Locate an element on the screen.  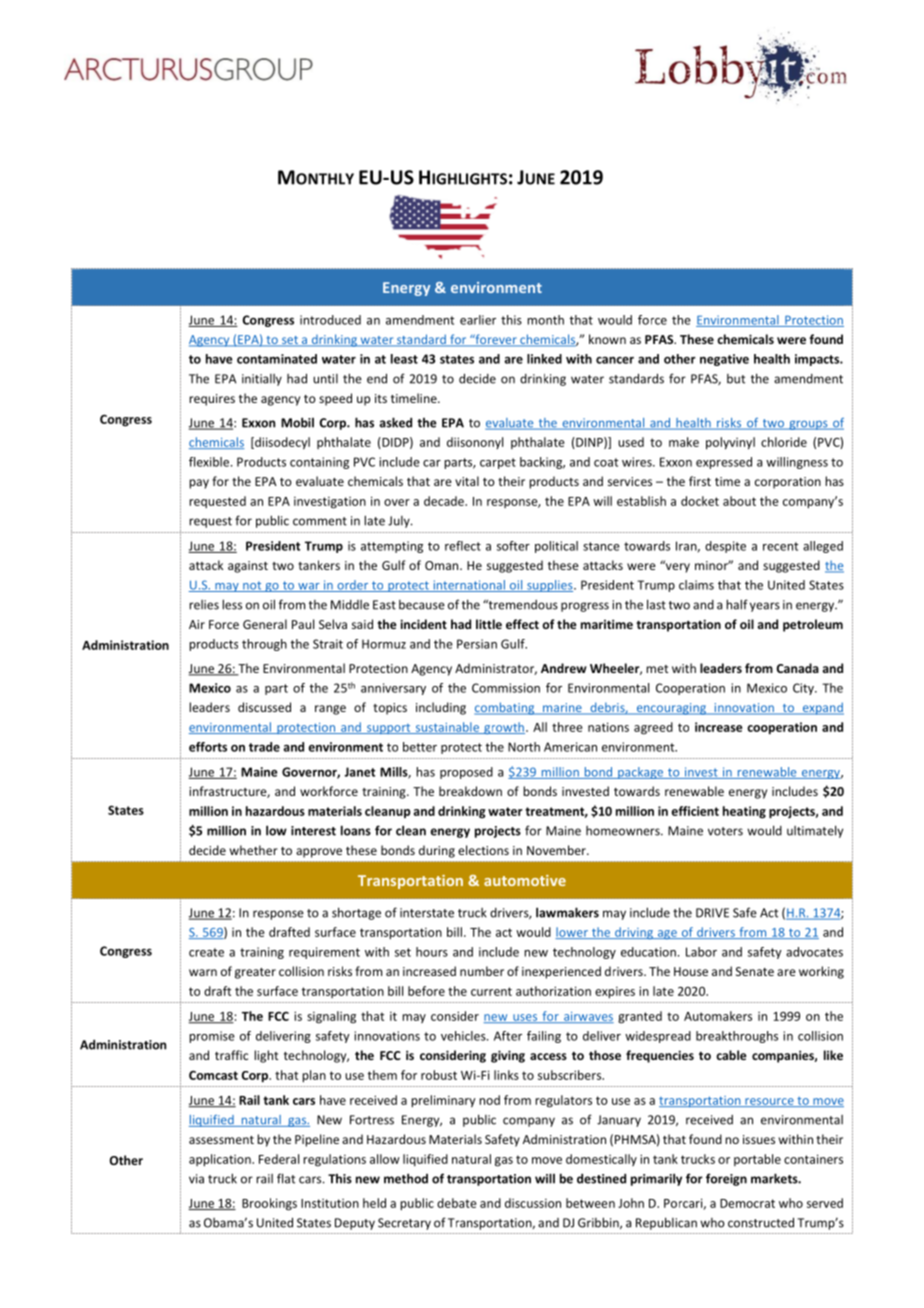
linked is located at coordinates (544, 359).
